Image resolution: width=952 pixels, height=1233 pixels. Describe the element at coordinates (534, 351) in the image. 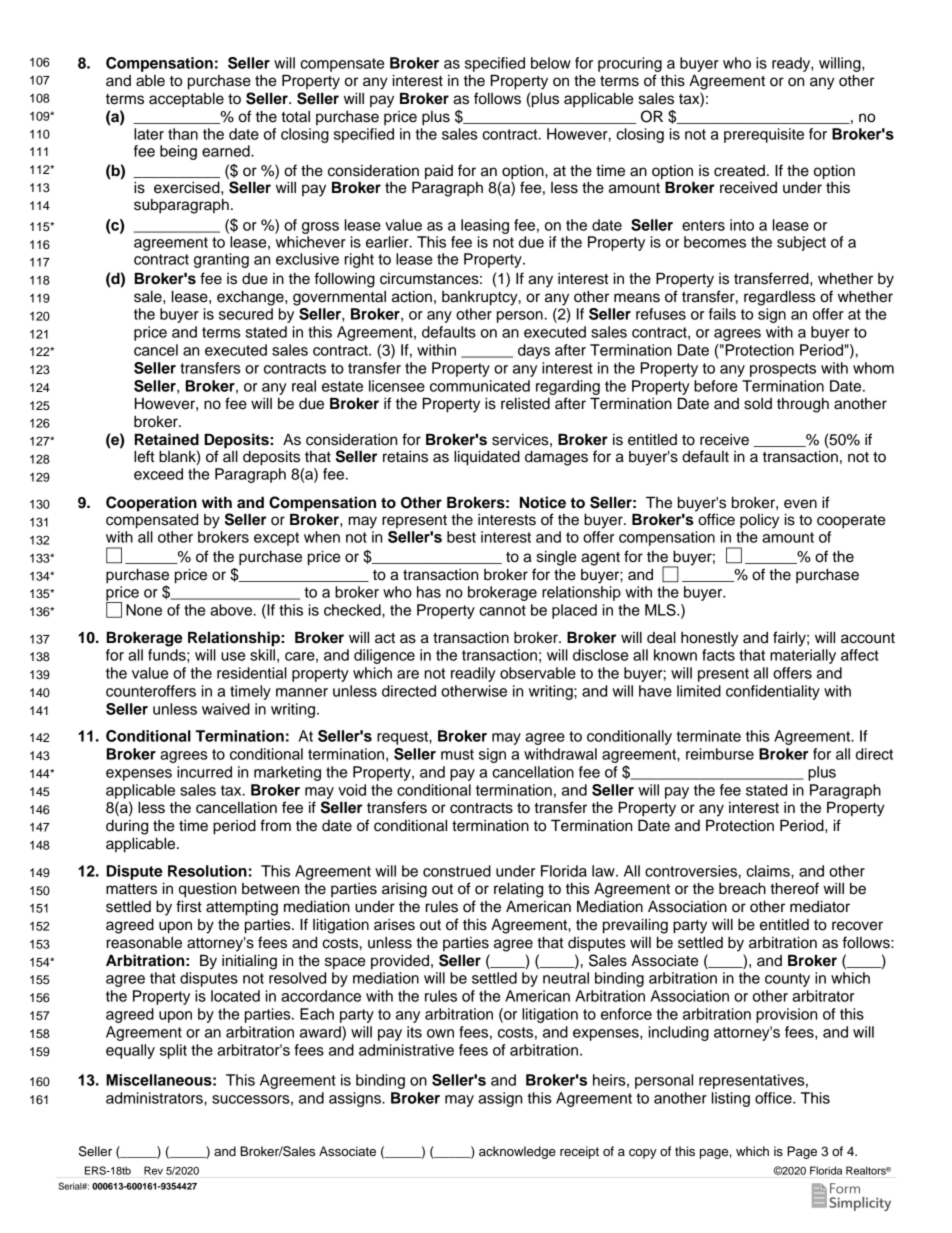

I see `days` at that location.
